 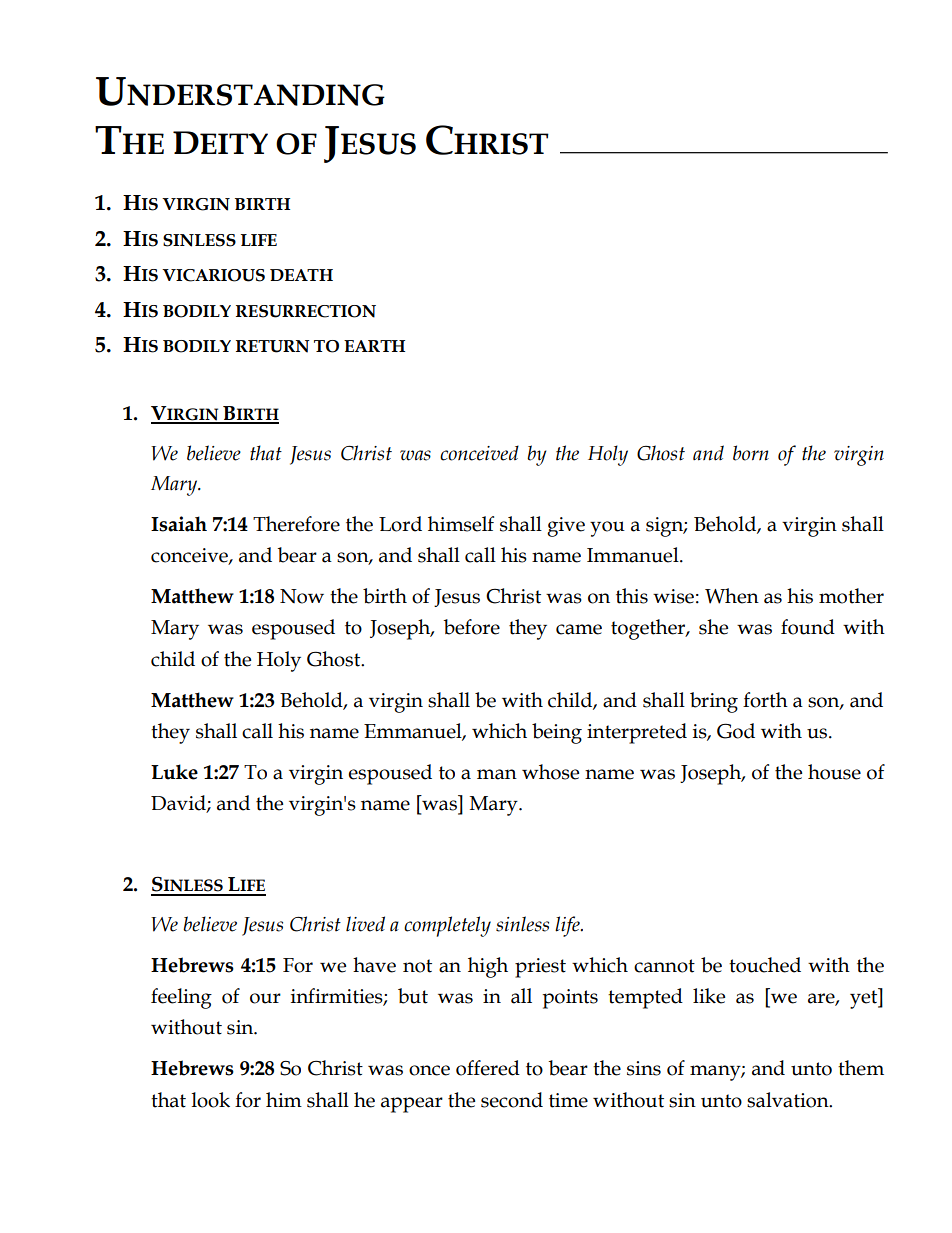 I want to click on forth, so click(x=765, y=700).
